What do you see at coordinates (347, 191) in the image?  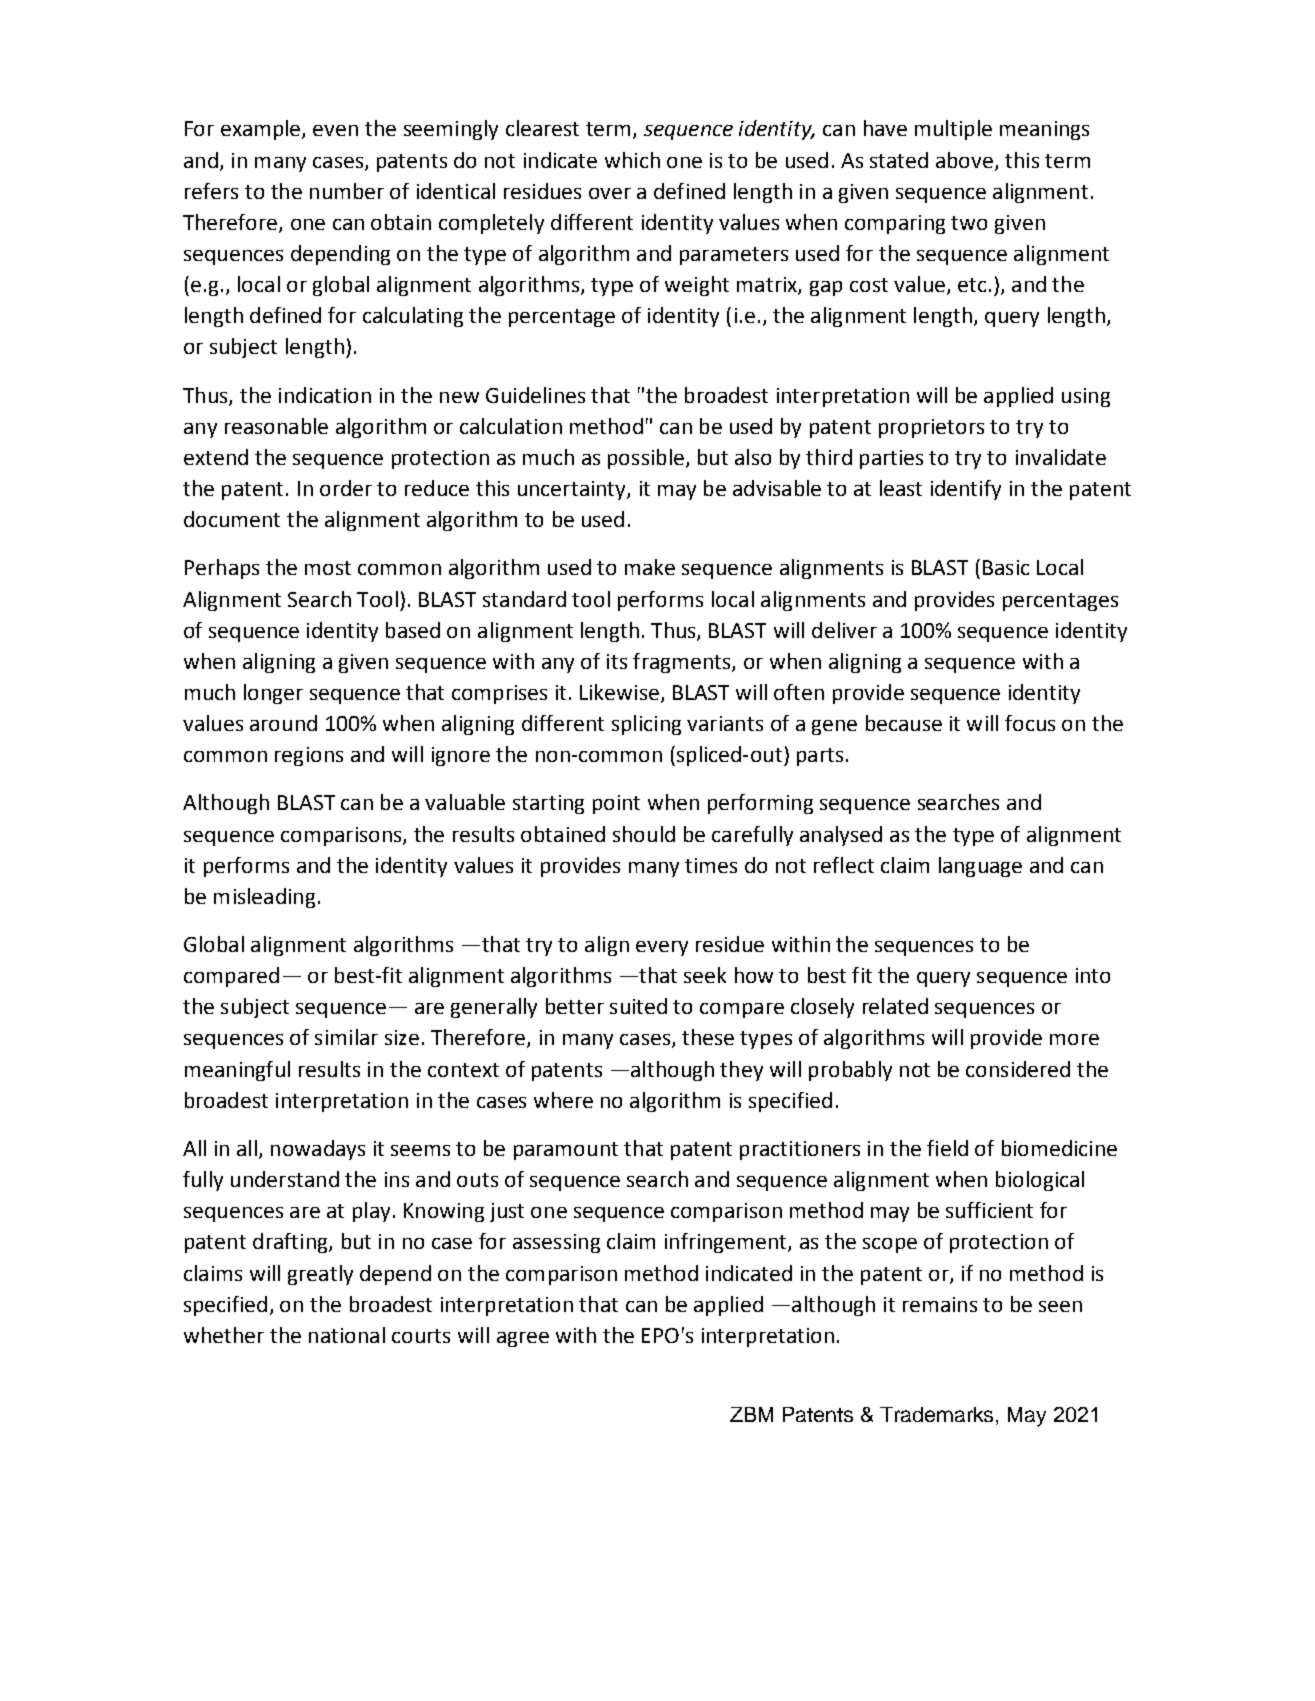 I see `number` at bounding box center [347, 191].
